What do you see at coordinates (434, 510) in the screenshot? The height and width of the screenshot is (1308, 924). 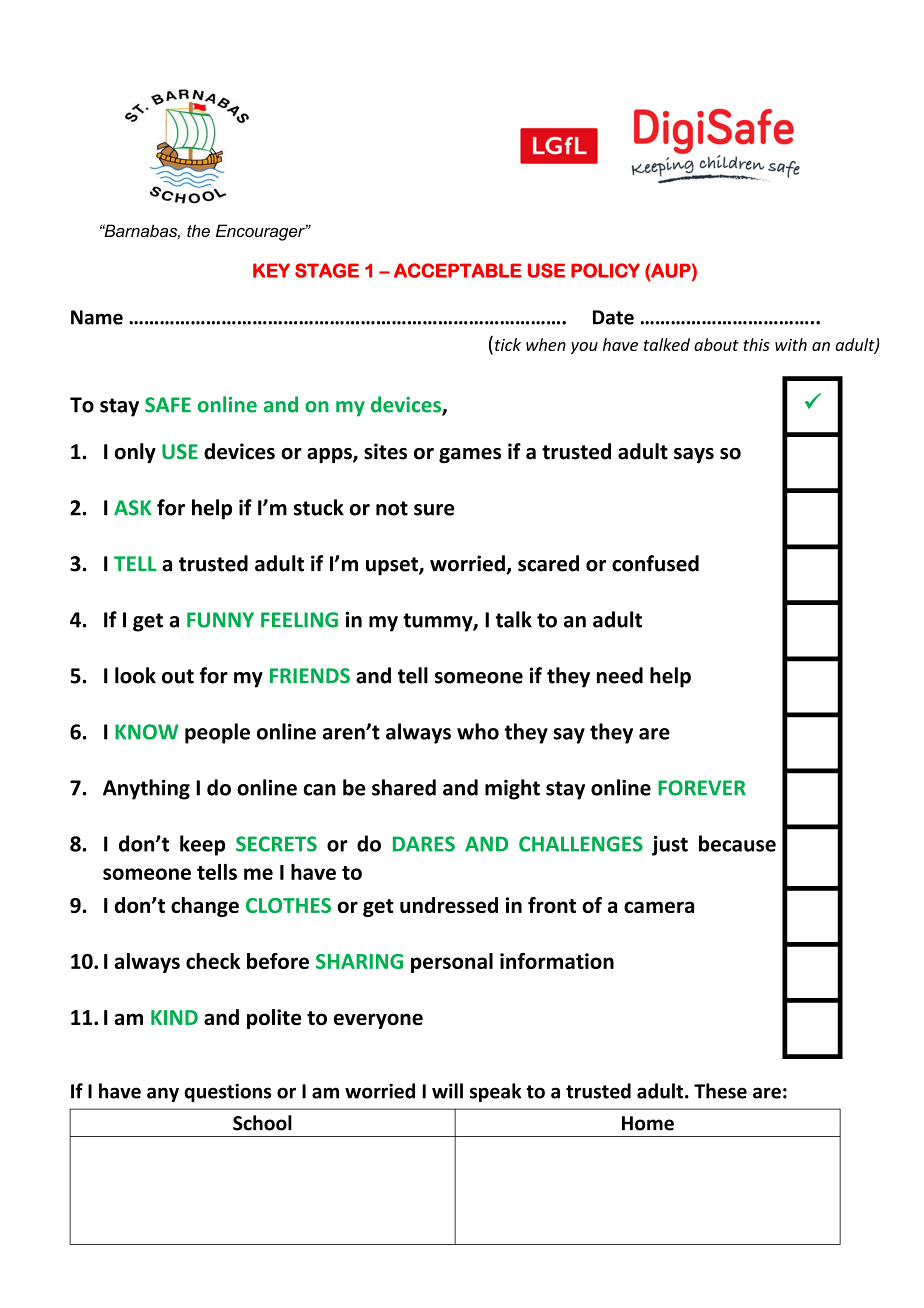 I see `sure` at bounding box center [434, 510].
